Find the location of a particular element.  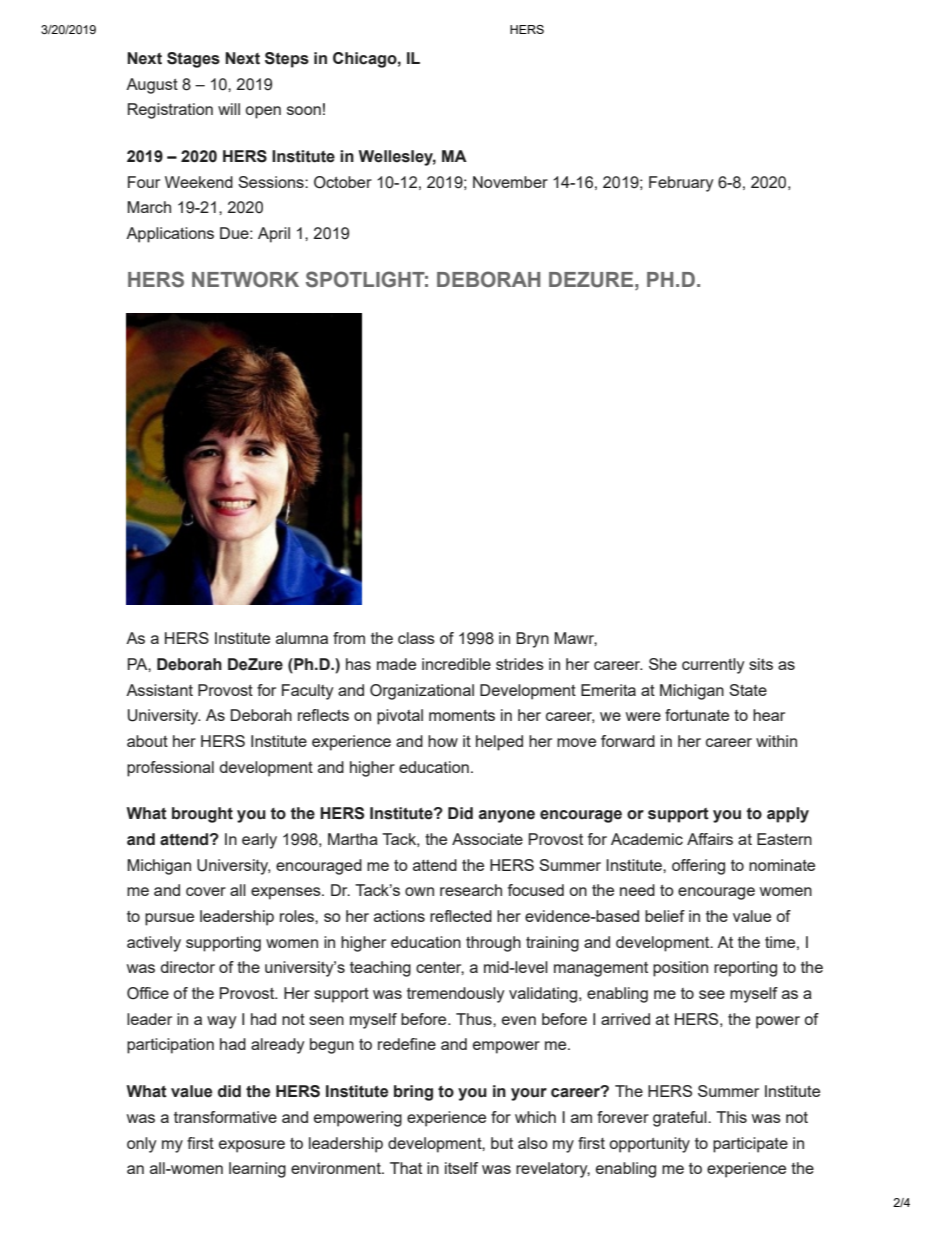

currently is located at coordinates (713, 666).
